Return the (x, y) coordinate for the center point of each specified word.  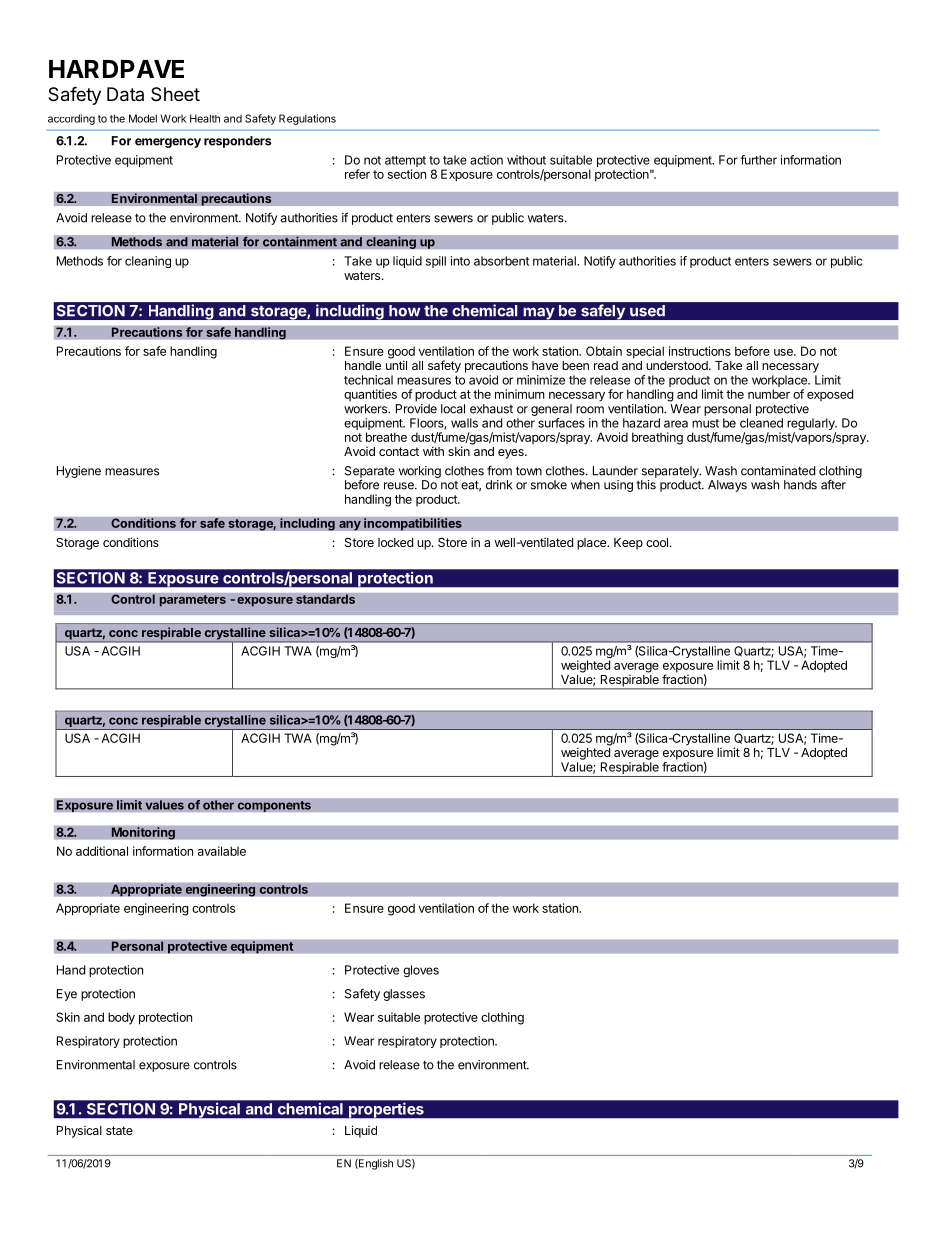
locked (395, 542)
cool (657, 542)
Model (143, 118)
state (119, 1130)
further (758, 160)
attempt (405, 161)
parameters (192, 601)
